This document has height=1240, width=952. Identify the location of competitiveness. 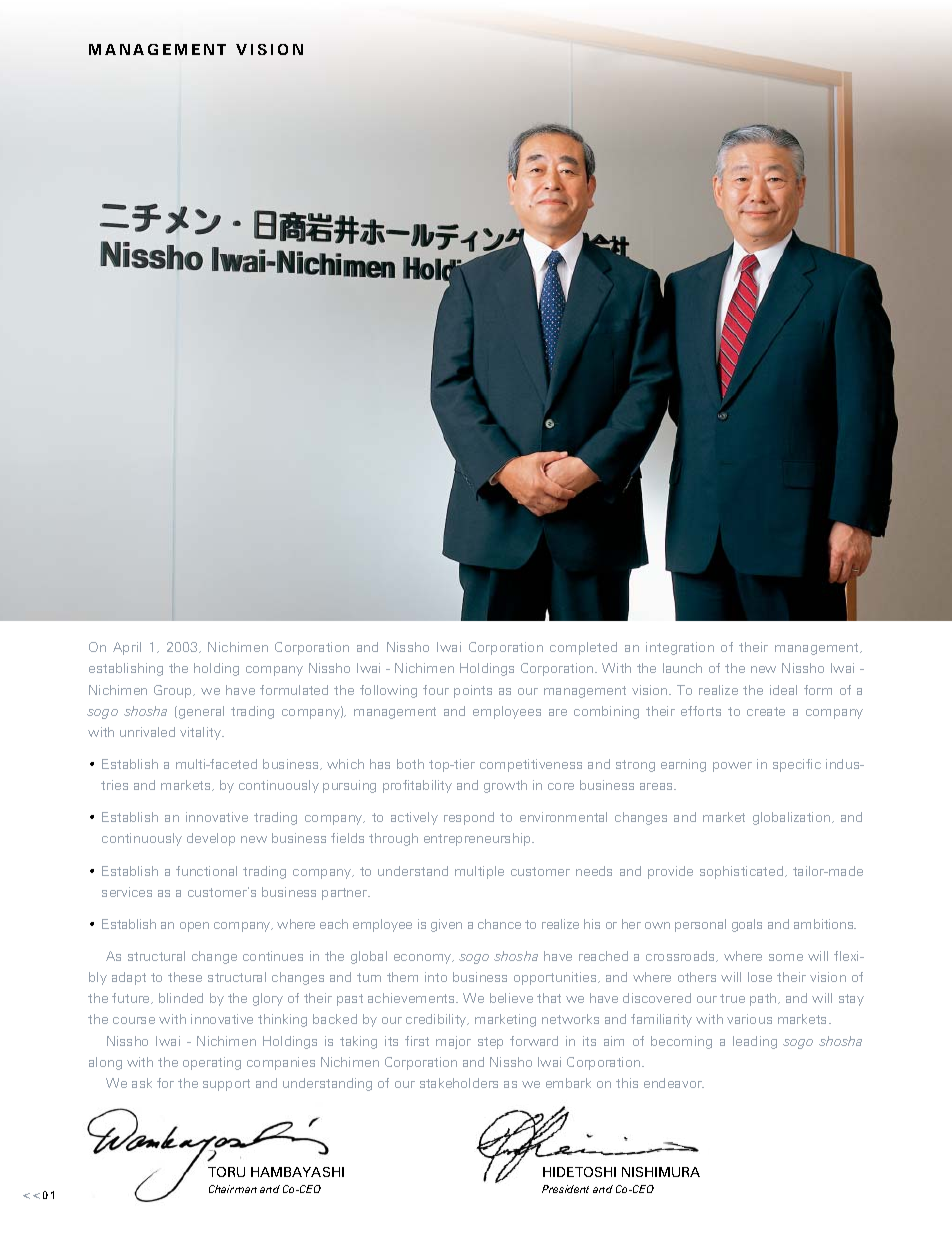
(531, 765).
